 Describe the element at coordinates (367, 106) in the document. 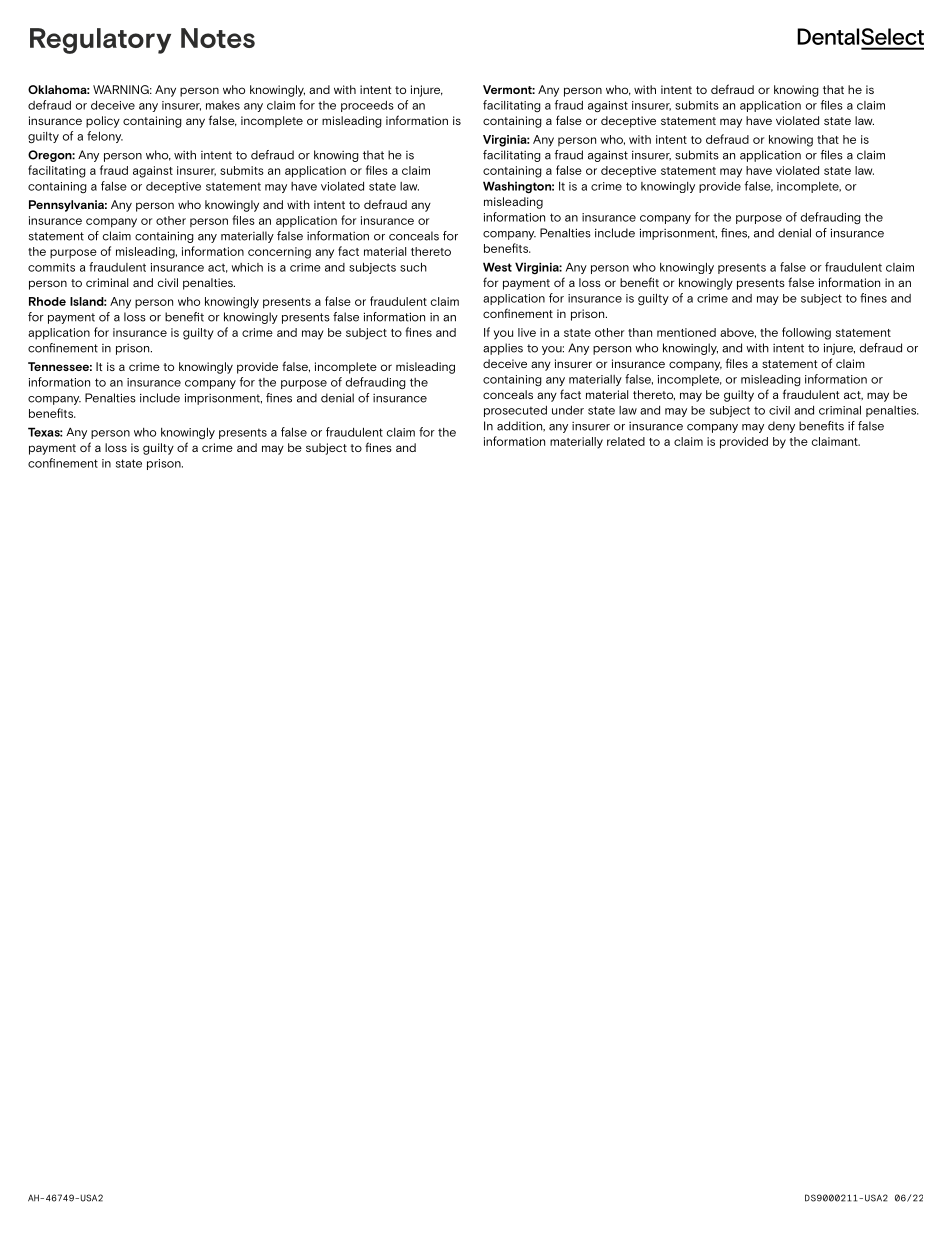

I see `proceeds` at that location.
